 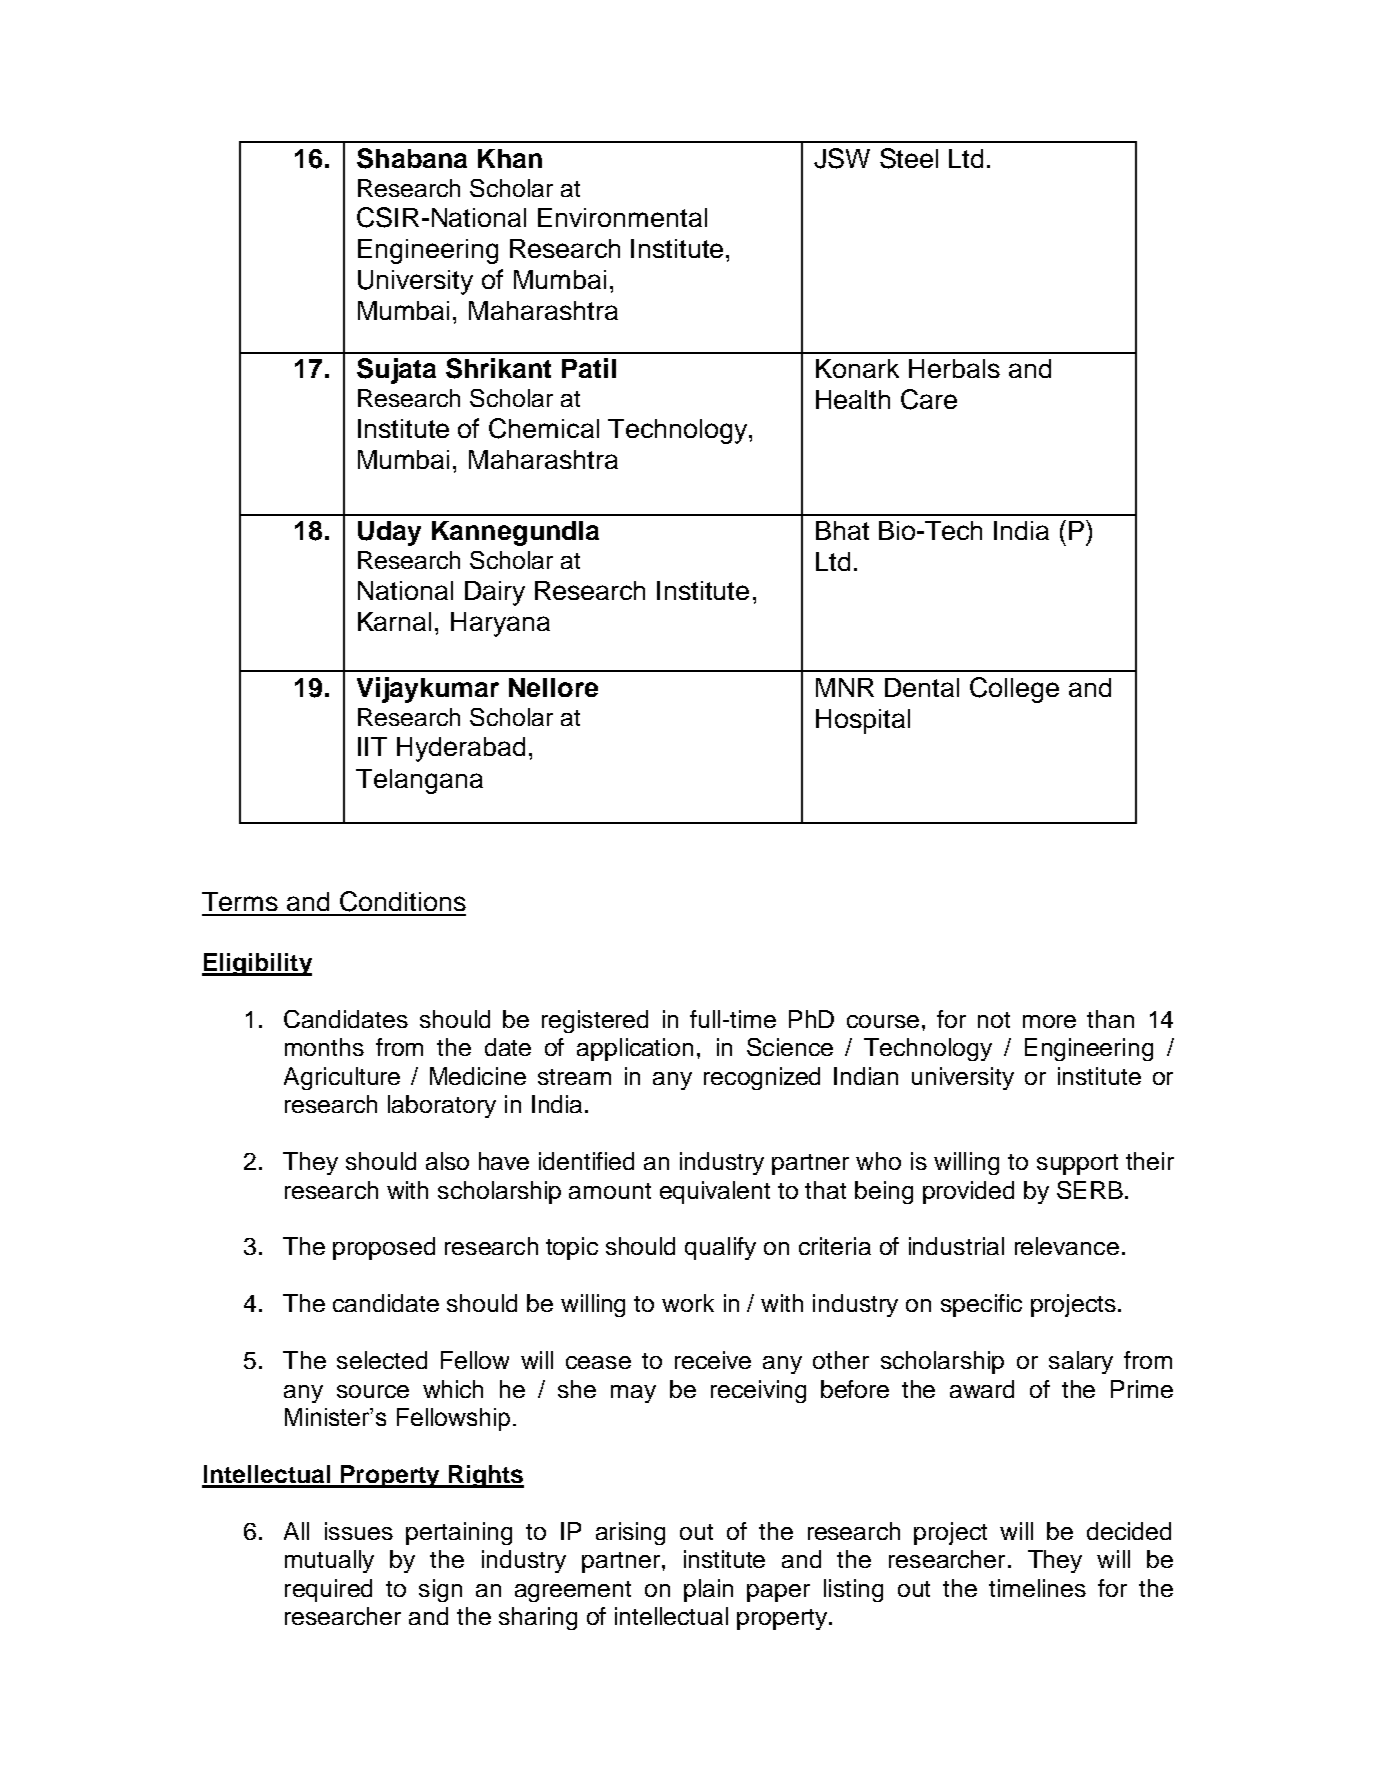 I want to click on mutually, so click(x=329, y=1561).
